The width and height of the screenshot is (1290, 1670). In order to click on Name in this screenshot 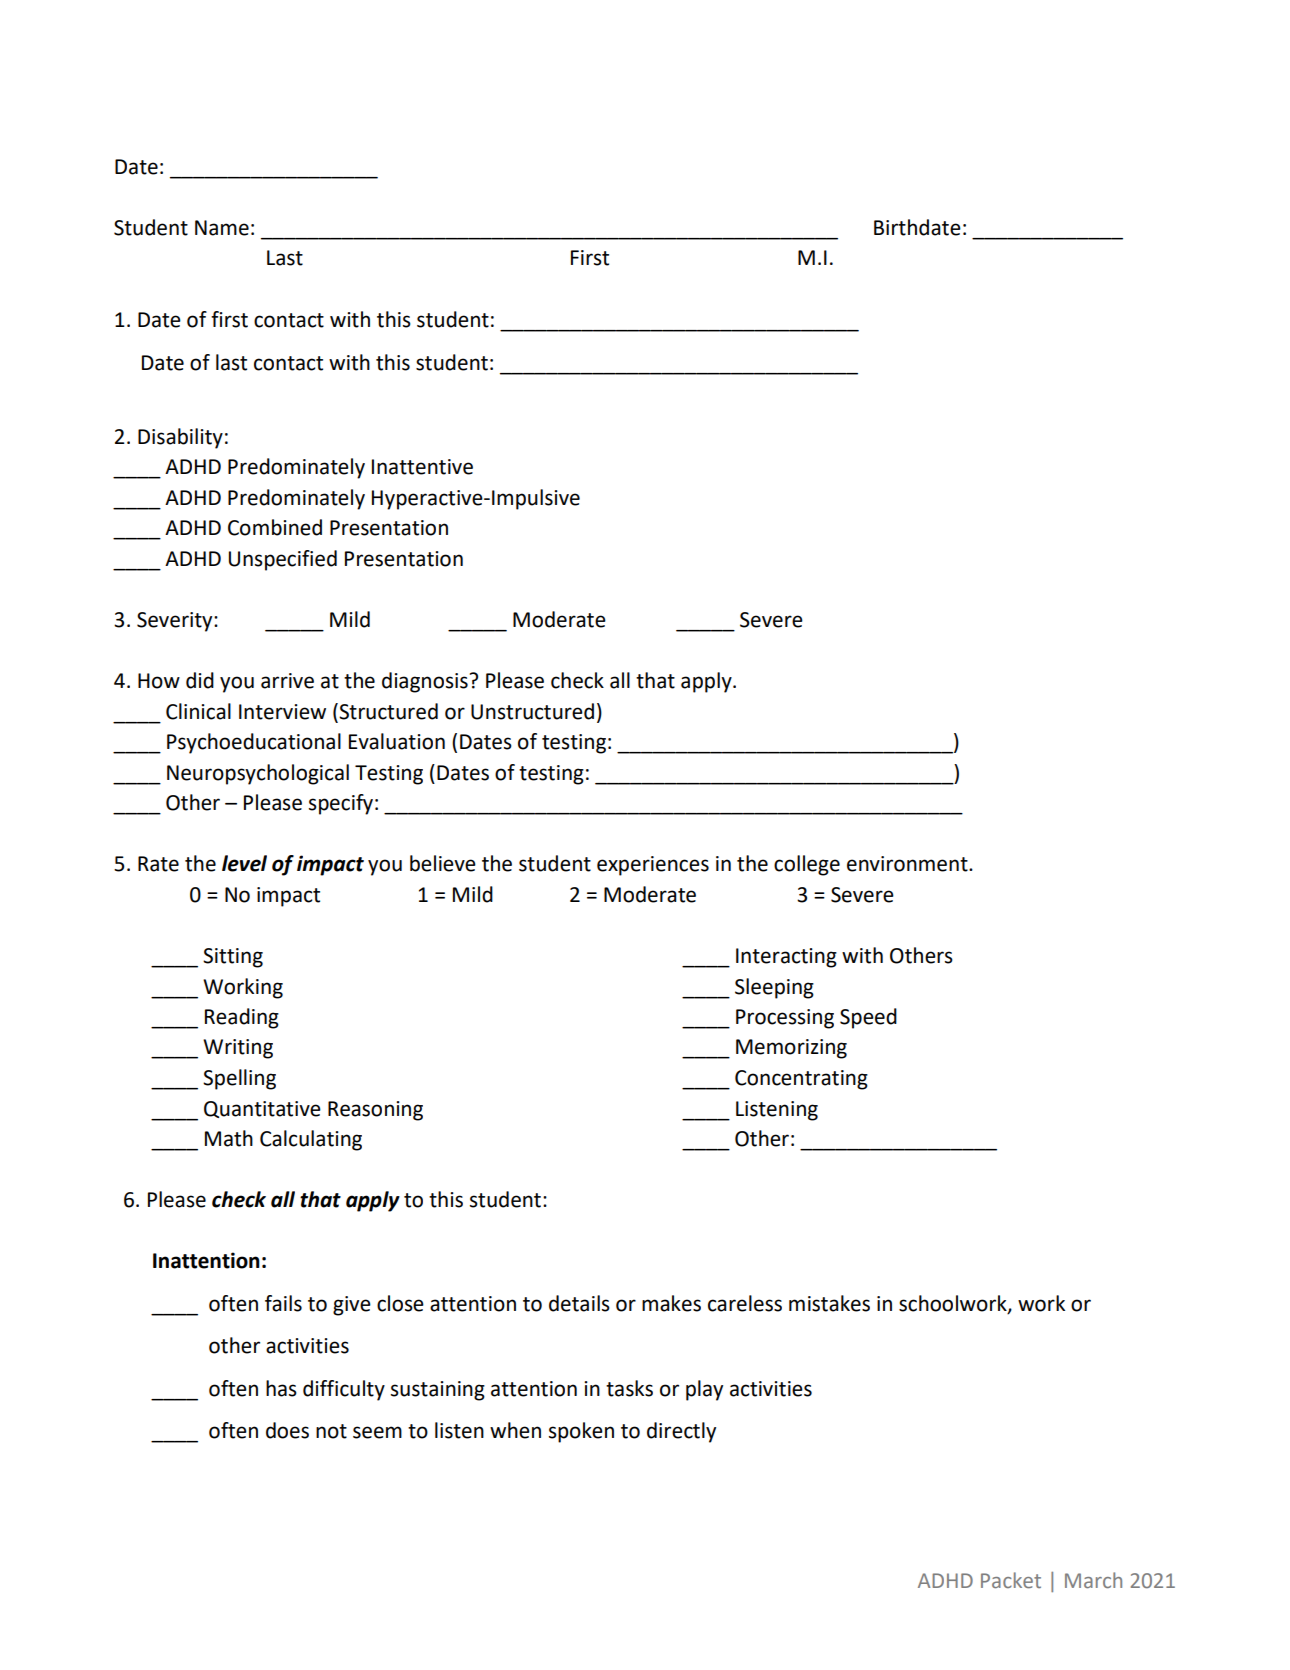, I will do `click(222, 228)`.
